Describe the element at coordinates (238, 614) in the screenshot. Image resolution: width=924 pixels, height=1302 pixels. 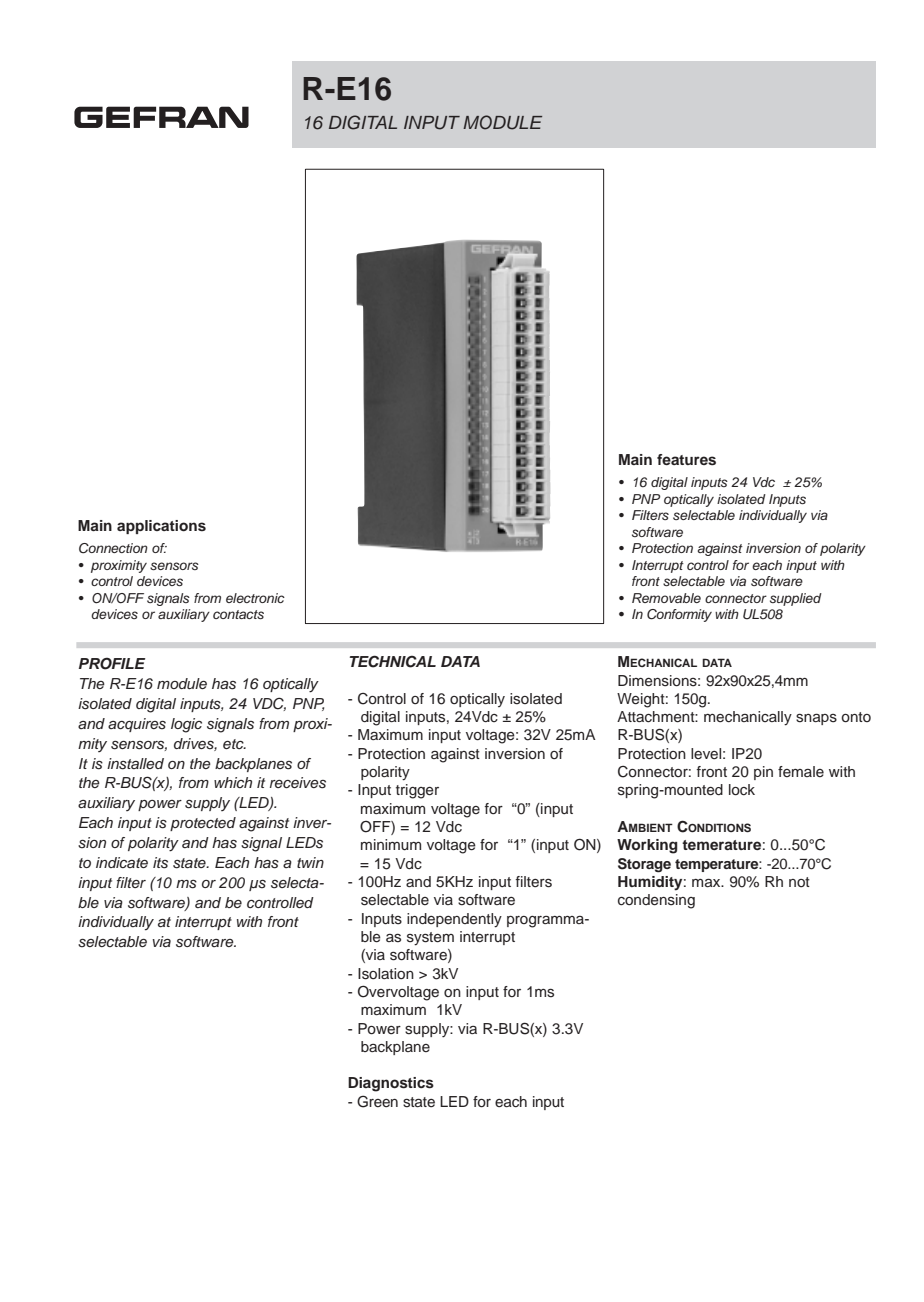
I see `contacts` at that location.
